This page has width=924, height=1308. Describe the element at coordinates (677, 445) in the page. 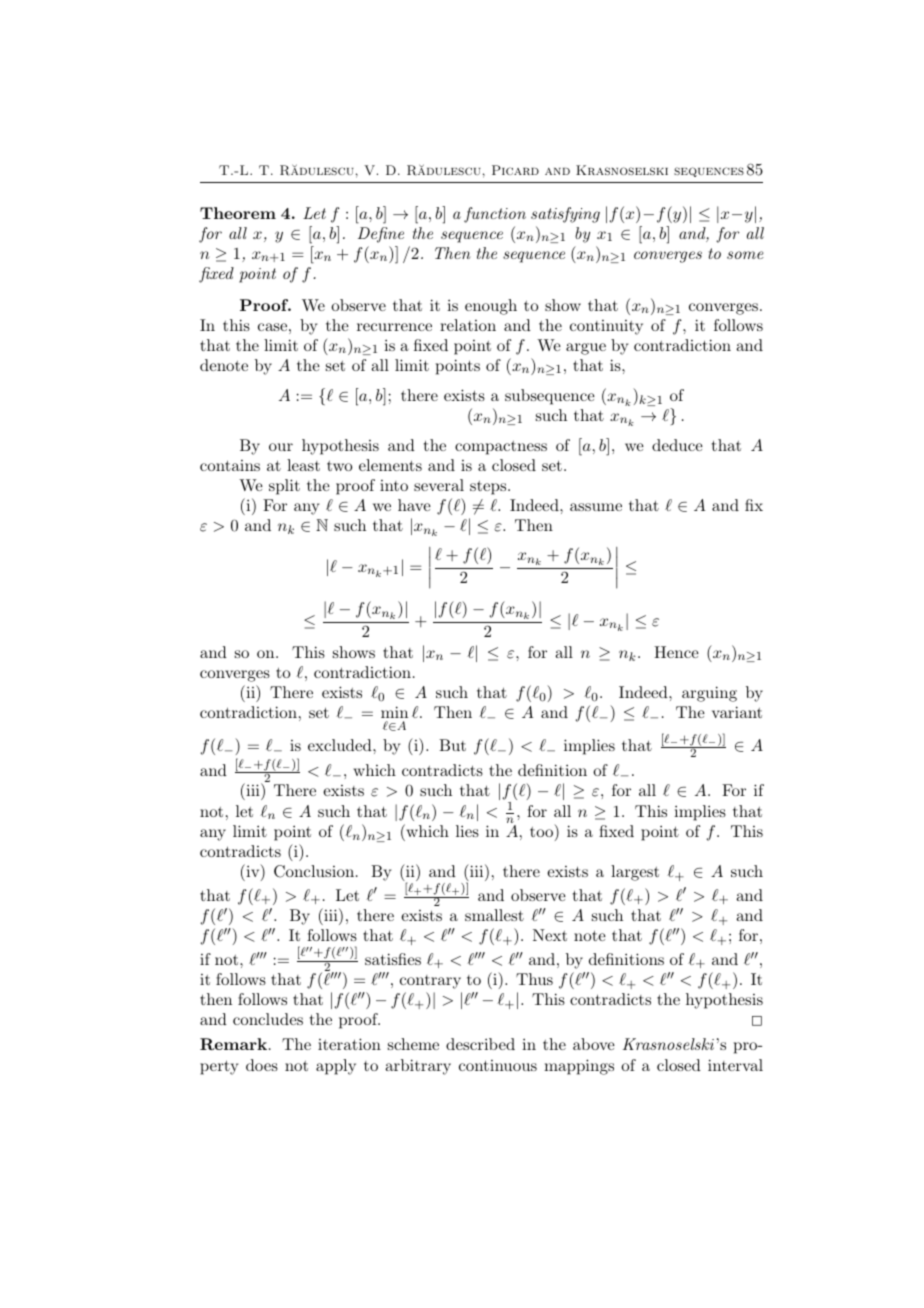

I see `deduce` at that location.
